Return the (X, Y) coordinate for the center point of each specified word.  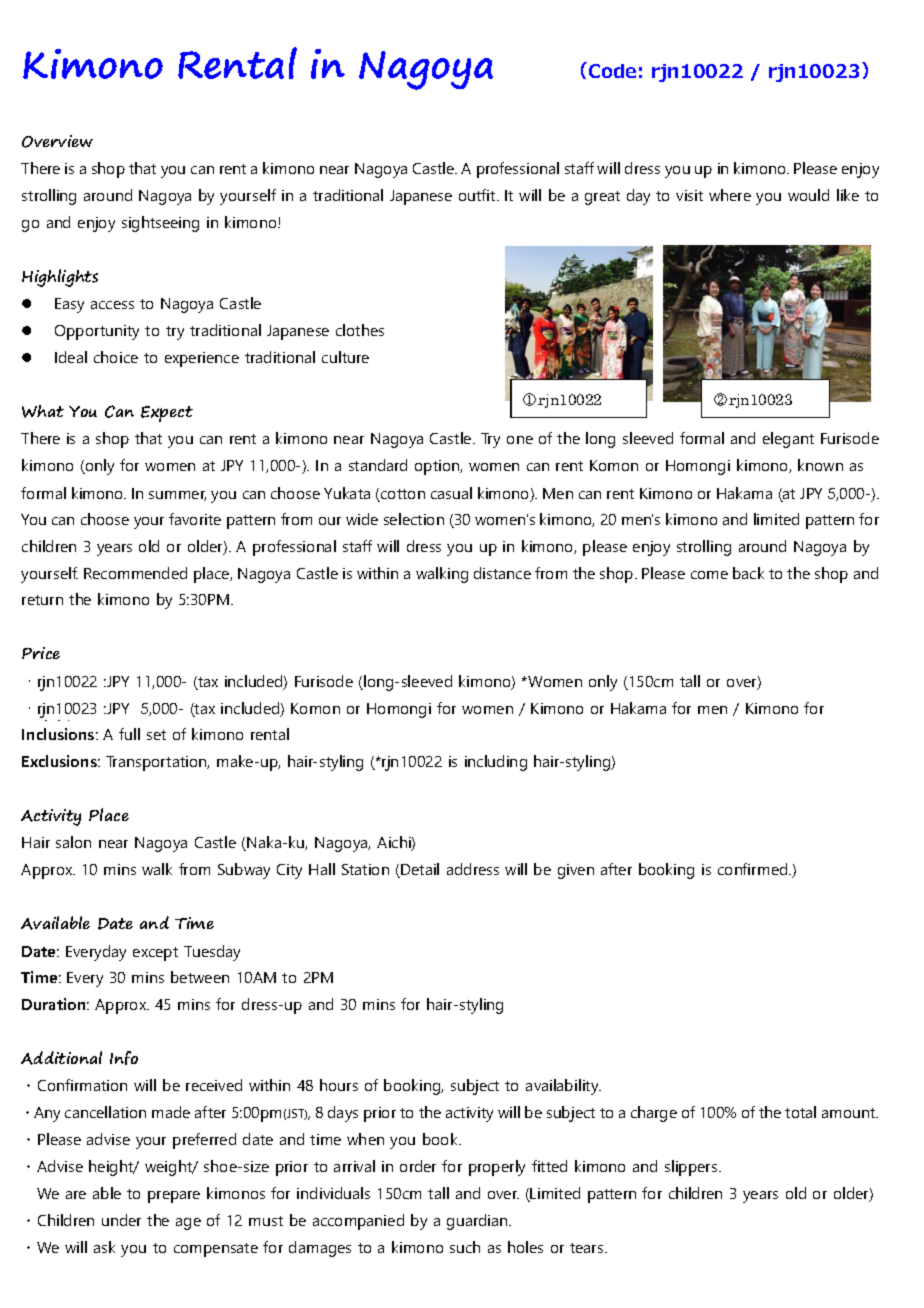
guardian (478, 1222)
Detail (420, 869)
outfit (478, 195)
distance (502, 573)
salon (73, 842)
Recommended (135, 573)
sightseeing (160, 224)
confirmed (754, 869)
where (730, 195)
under (121, 1220)
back (748, 573)
